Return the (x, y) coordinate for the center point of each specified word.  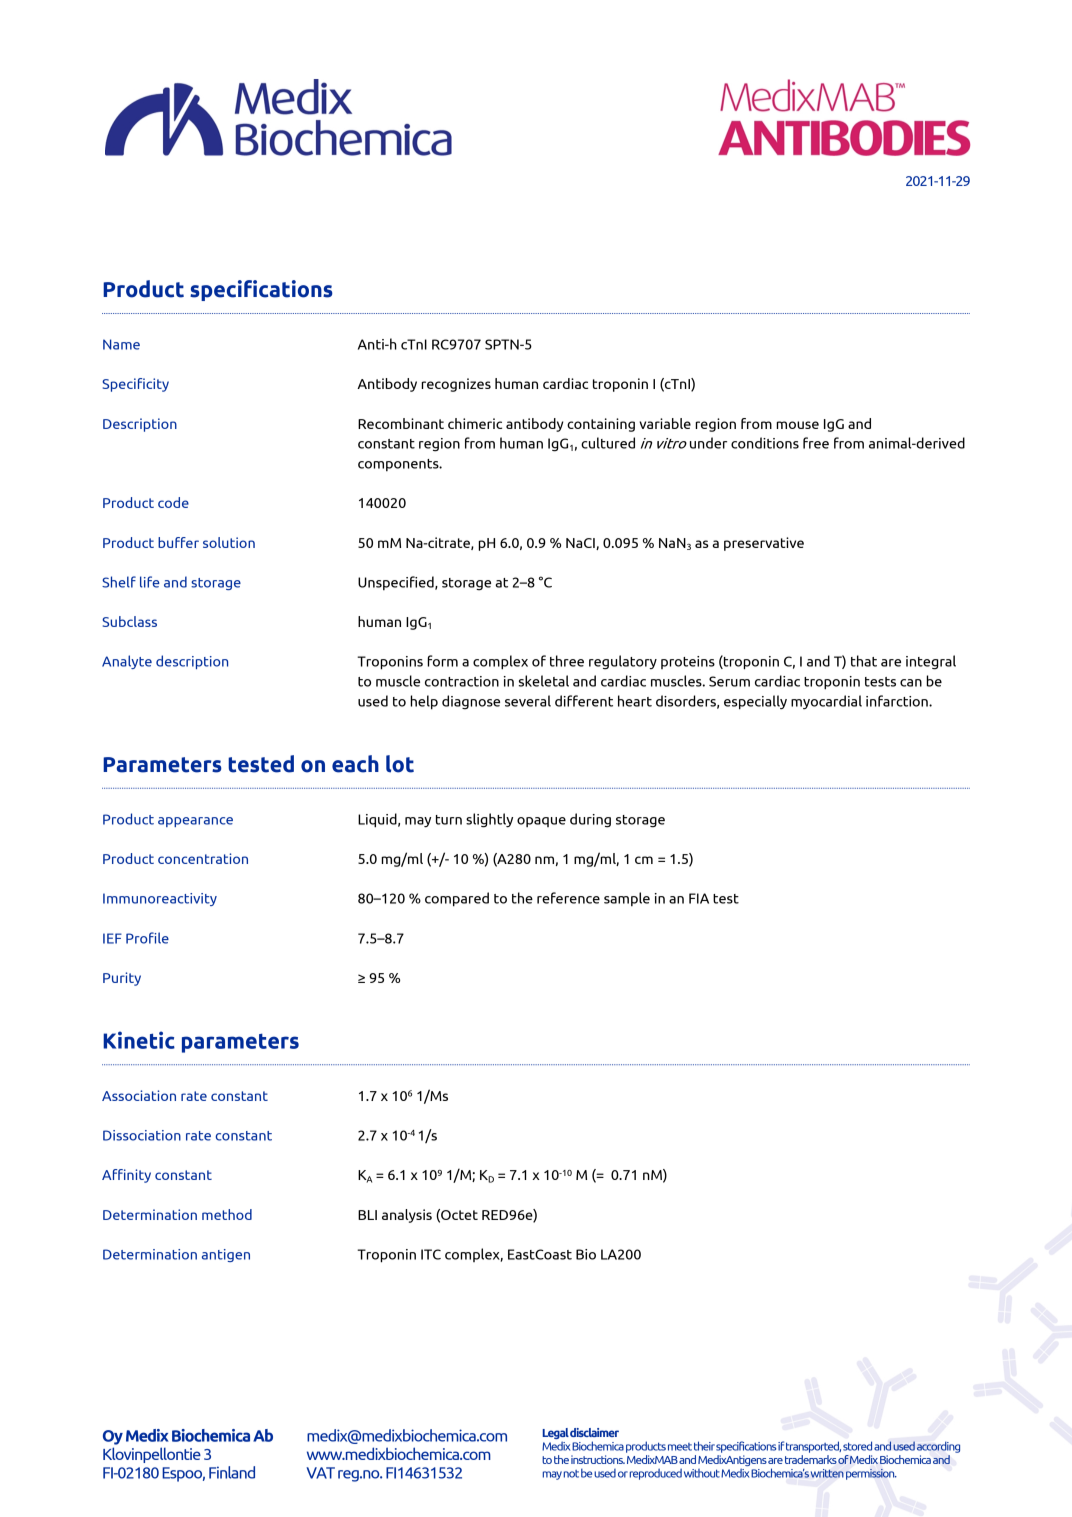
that (864, 661)
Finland (232, 1472)
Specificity (135, 385)
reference (568, 898)
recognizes (456, 385)
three (567, 661)
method (227, 1214)
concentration (203, 858)
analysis (407, 1216)
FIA (699, 898)
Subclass (129, 621)
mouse (797, 425)
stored (857, 1446)
